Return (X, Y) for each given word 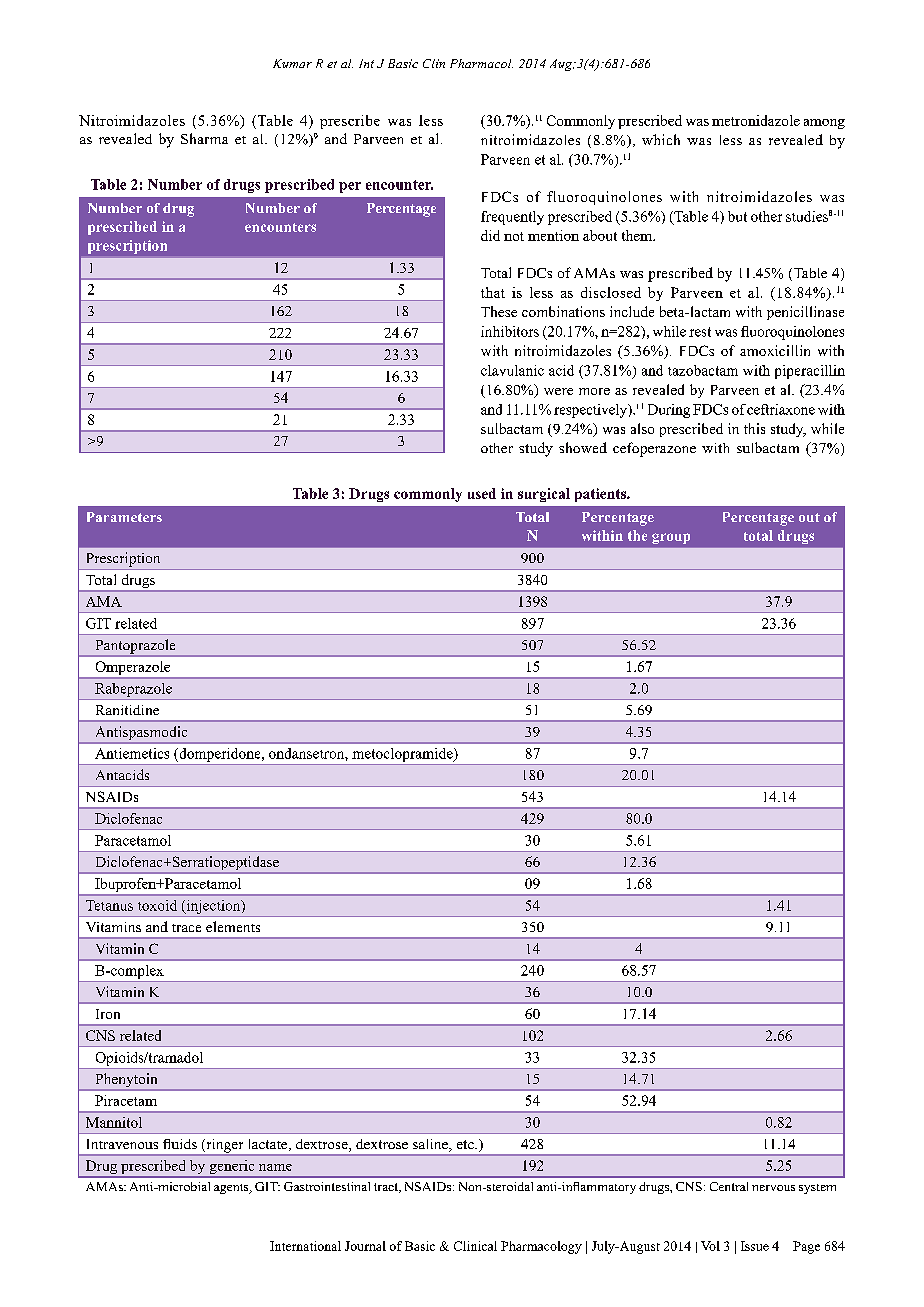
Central (729, 1186)
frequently (512, 218)
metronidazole (756, 120)
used (482, 493)
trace (186, 928)
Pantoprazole (135, 647)
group (671, 538)
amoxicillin (775, 350)
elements (233, 926)
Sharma (204, 138)
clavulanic (512, 370)
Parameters (124, 517)
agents (232, 1189)
